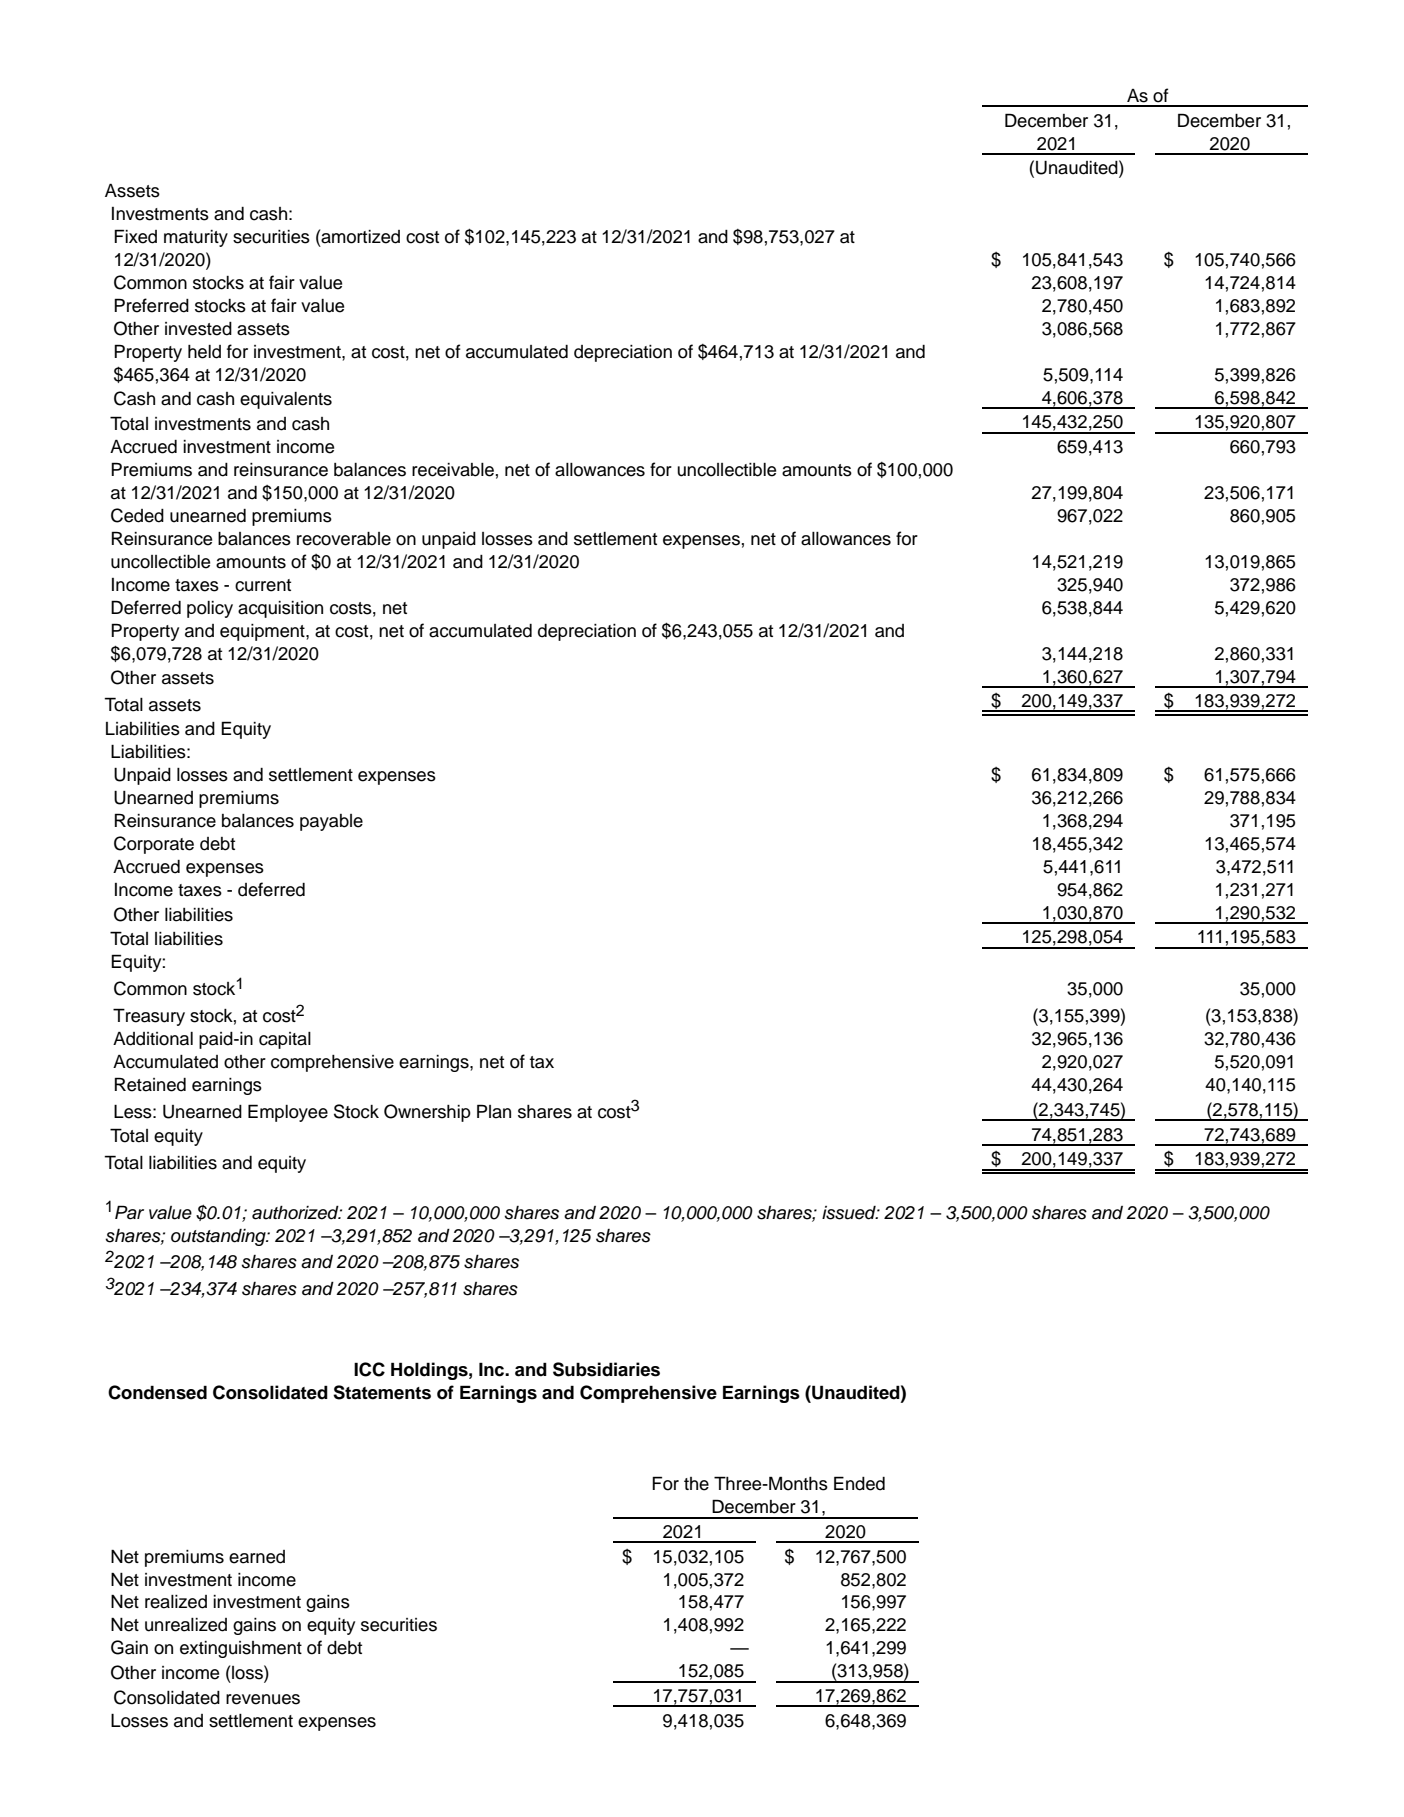  Describe the element at coordinates (859, 1483) in the screenshot. I see `Ended` at that location.
